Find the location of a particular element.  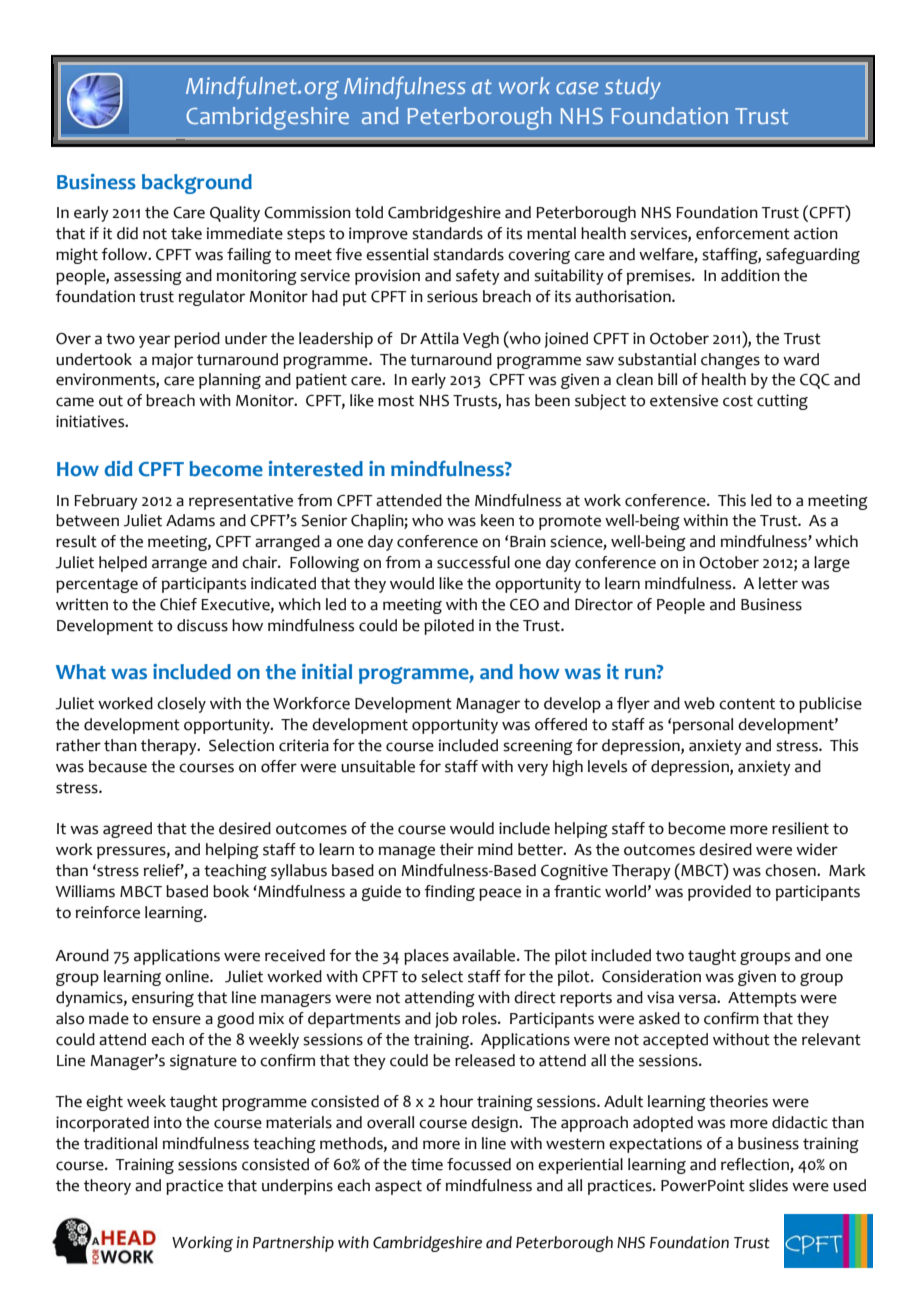

case is located at coordinates (577, 88).
